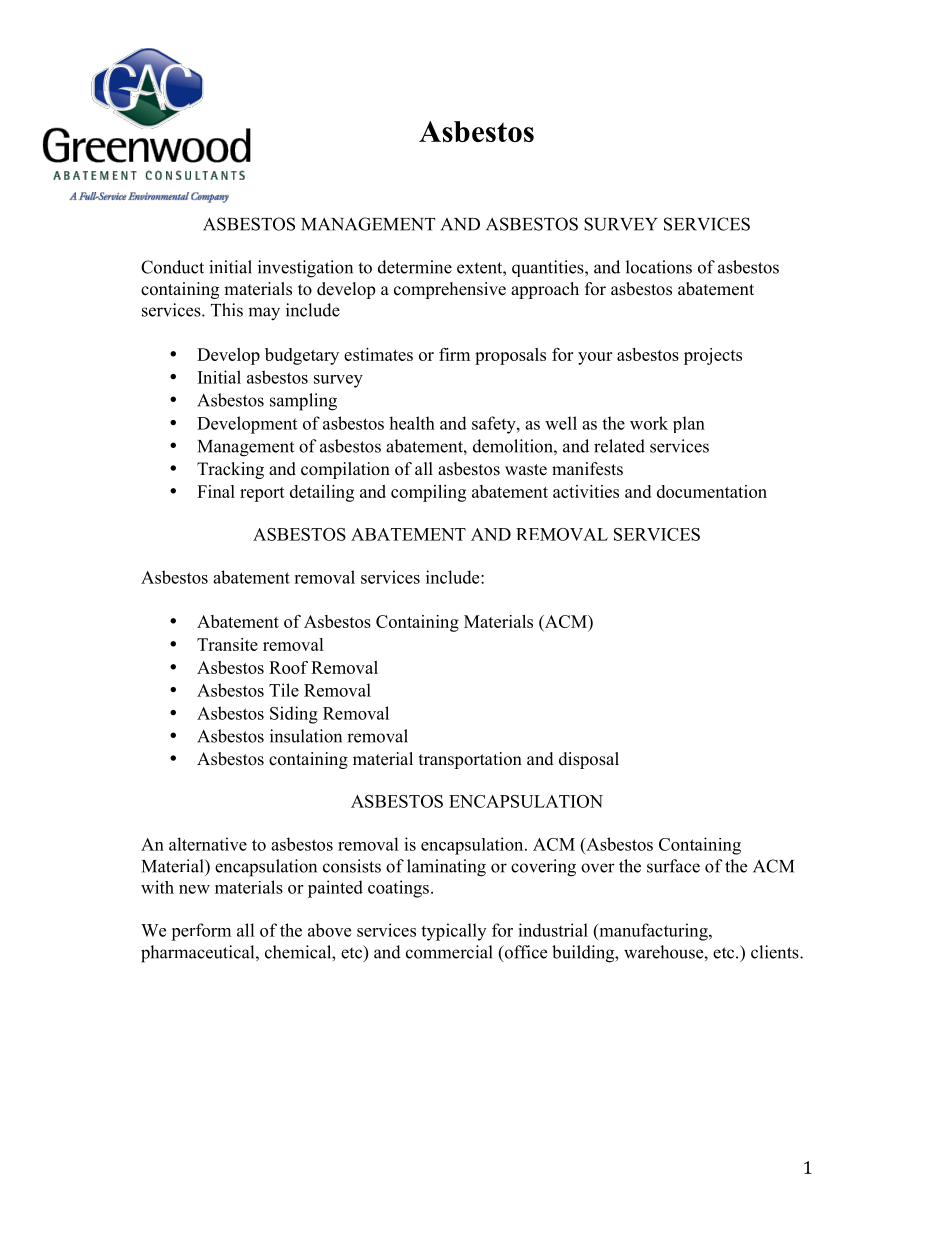 The height and width of the page is (1233, 952). What do you see at coordinates (659, 267) in the page?
I see `locations` at bounding box center [659, 267].
